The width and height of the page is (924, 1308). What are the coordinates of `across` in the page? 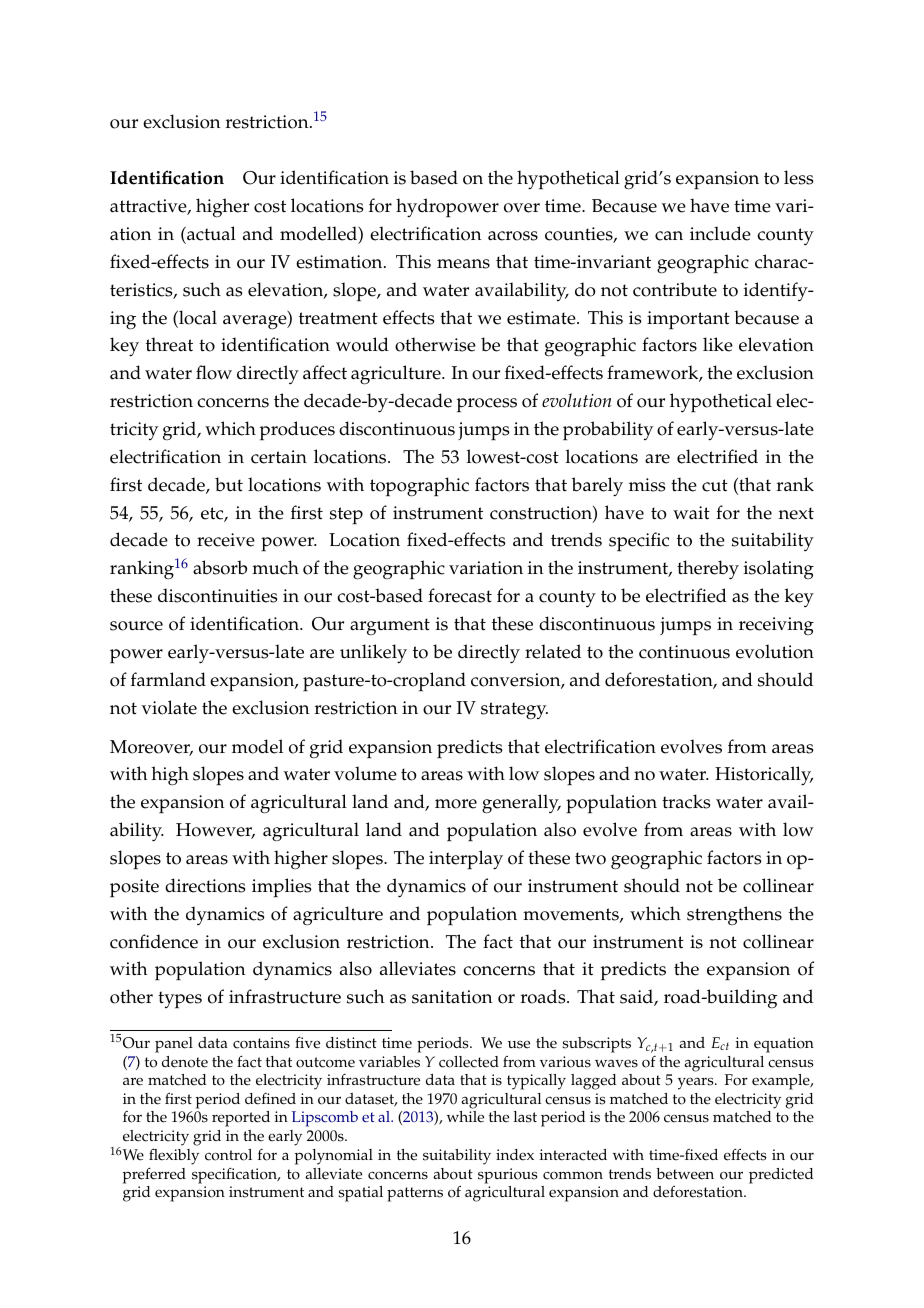 It's located at (513, 236).
